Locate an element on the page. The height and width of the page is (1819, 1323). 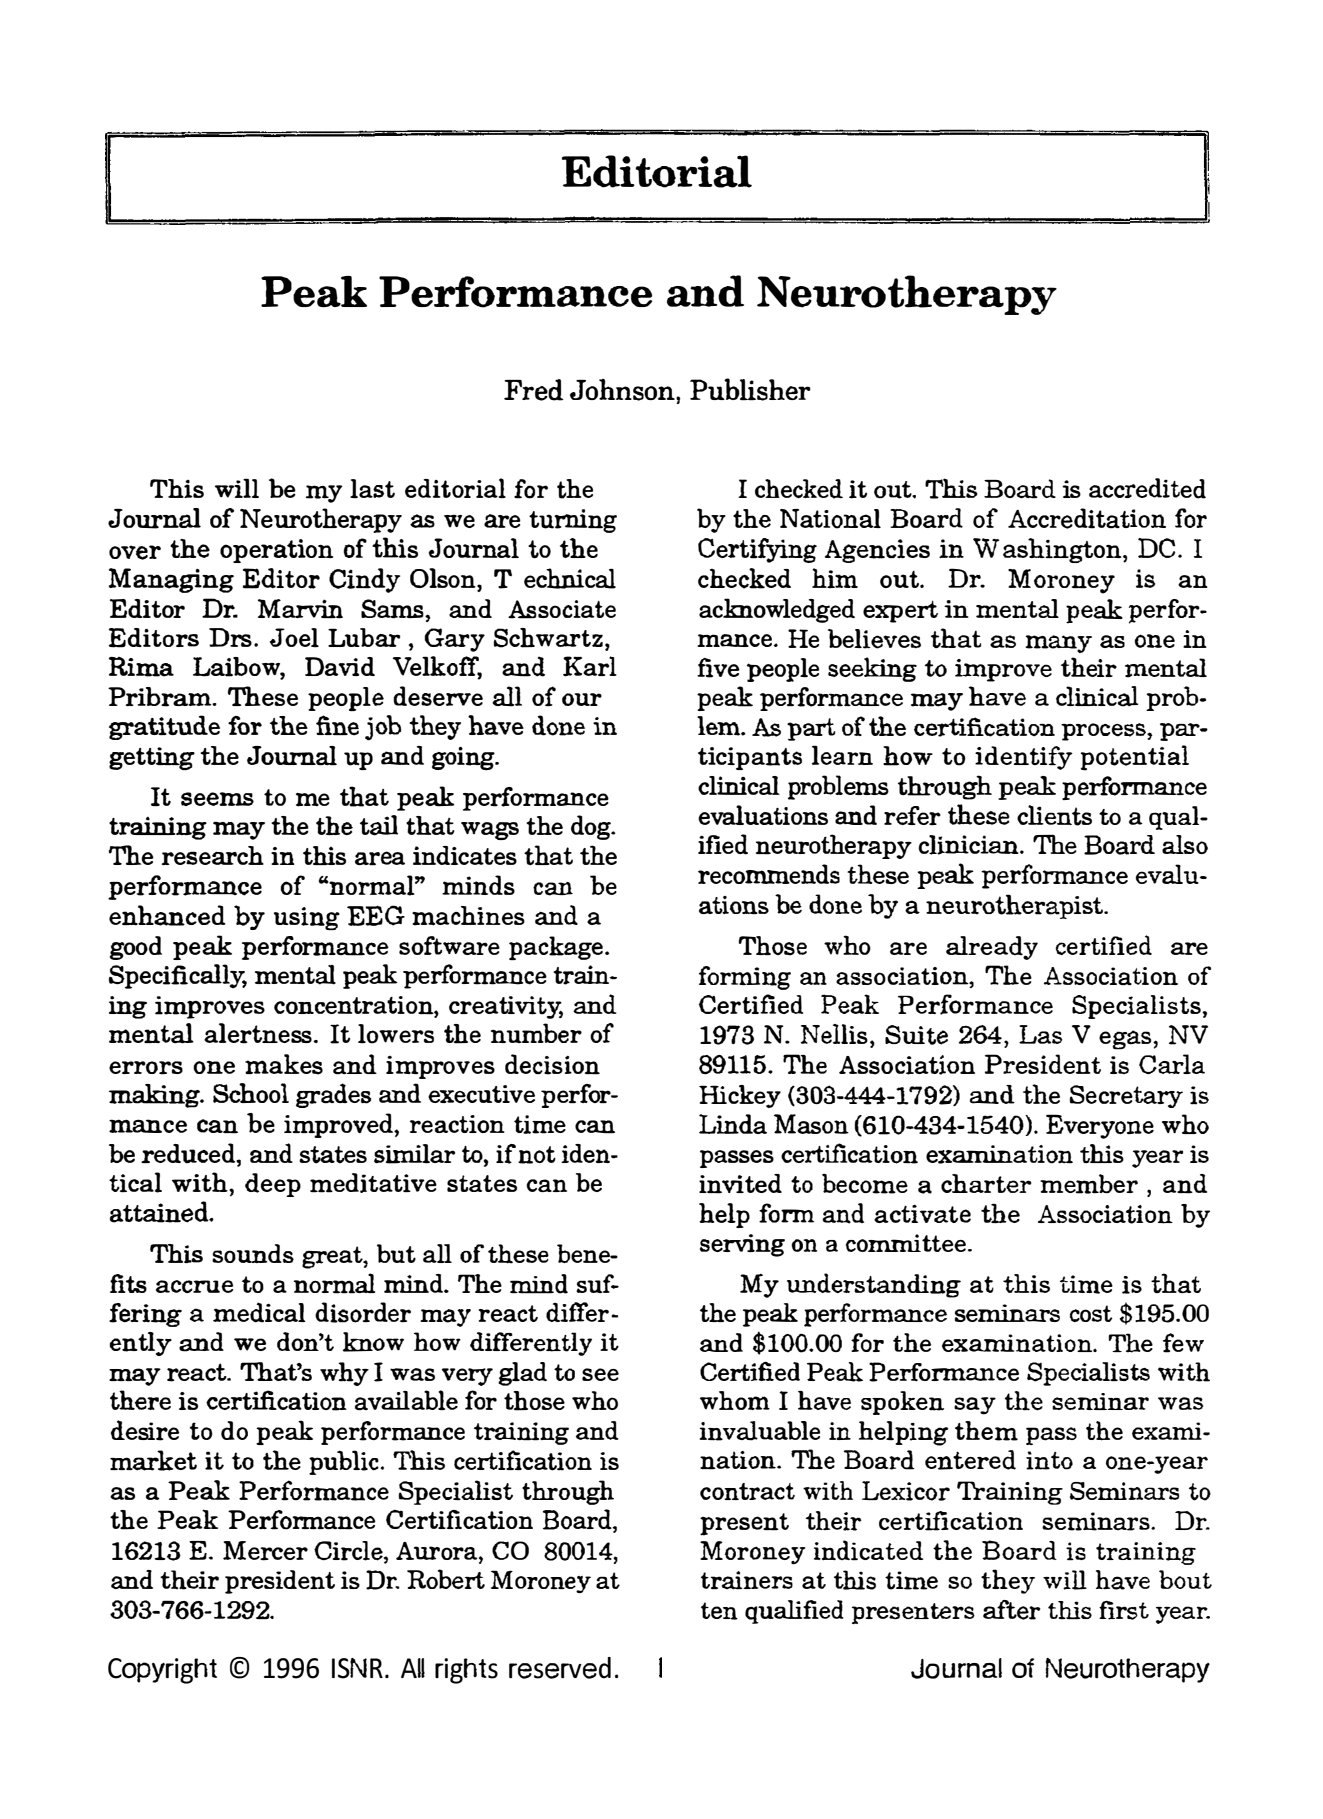
accredited is located at coordinates (1147, 488).
